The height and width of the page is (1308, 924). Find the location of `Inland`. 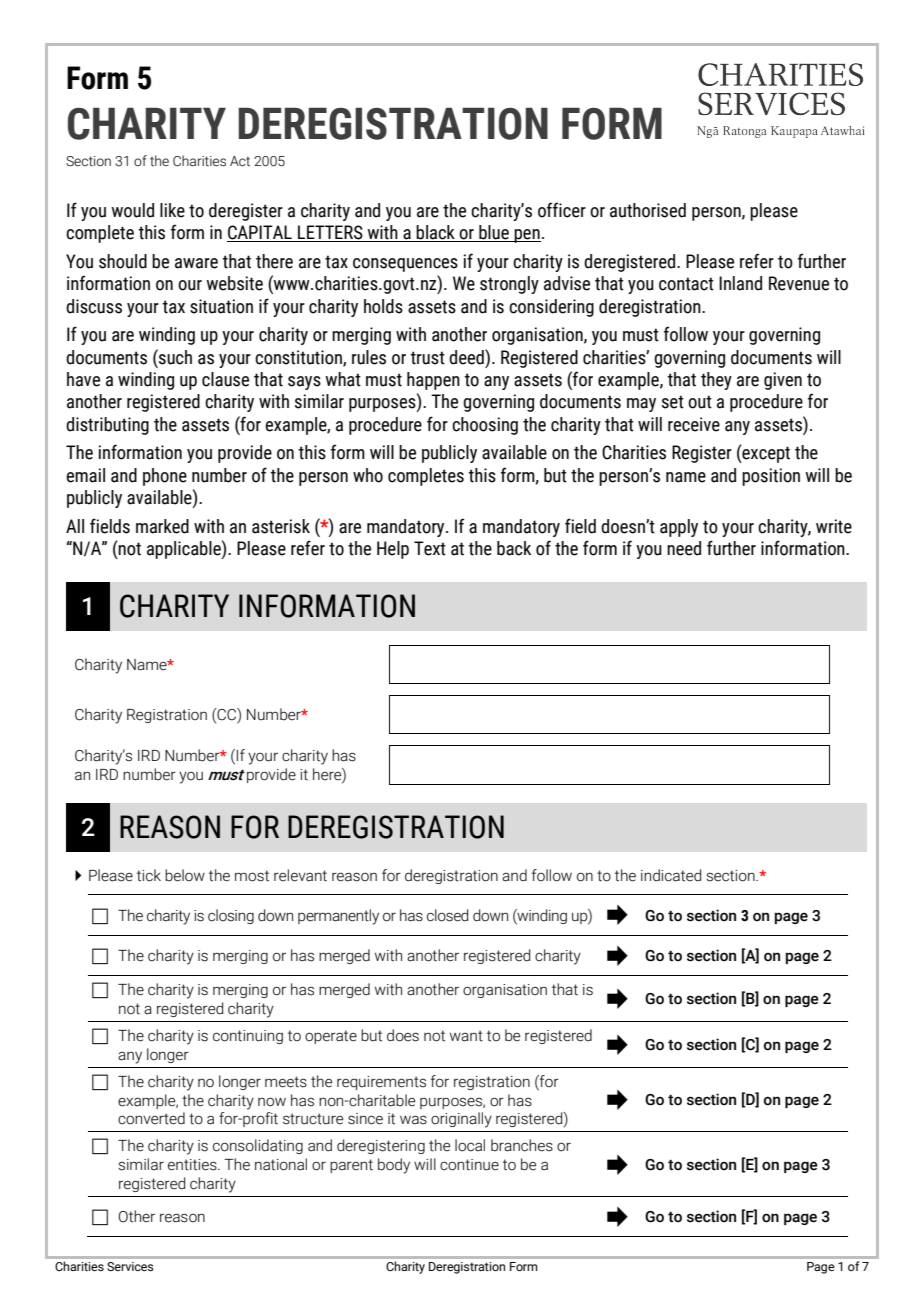

Inland is located at coordinates (740, 283).
